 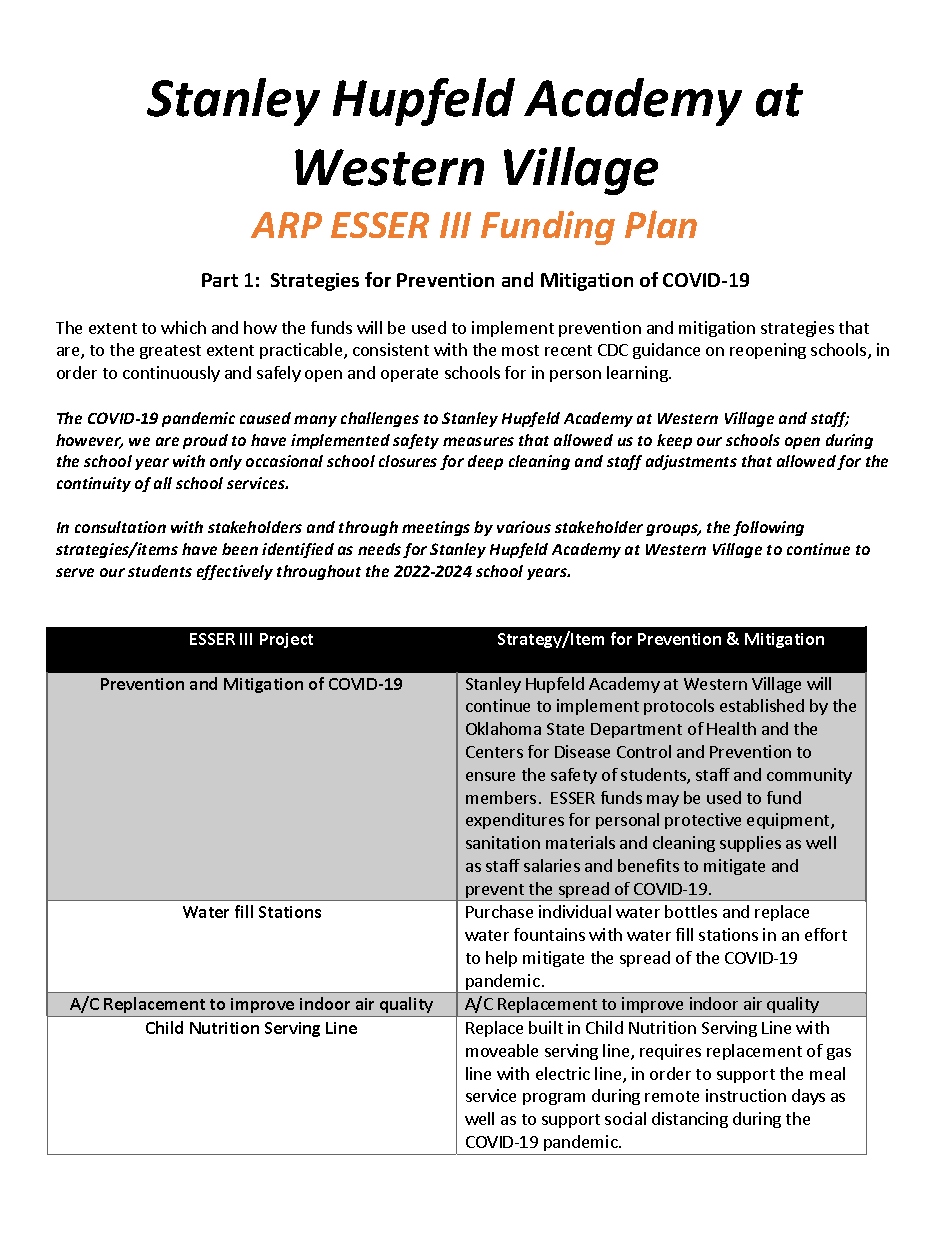 What do you see at coordinates (503, 842) in the screenshot?
I see `sanitation` at bounding box center [503, 842].
